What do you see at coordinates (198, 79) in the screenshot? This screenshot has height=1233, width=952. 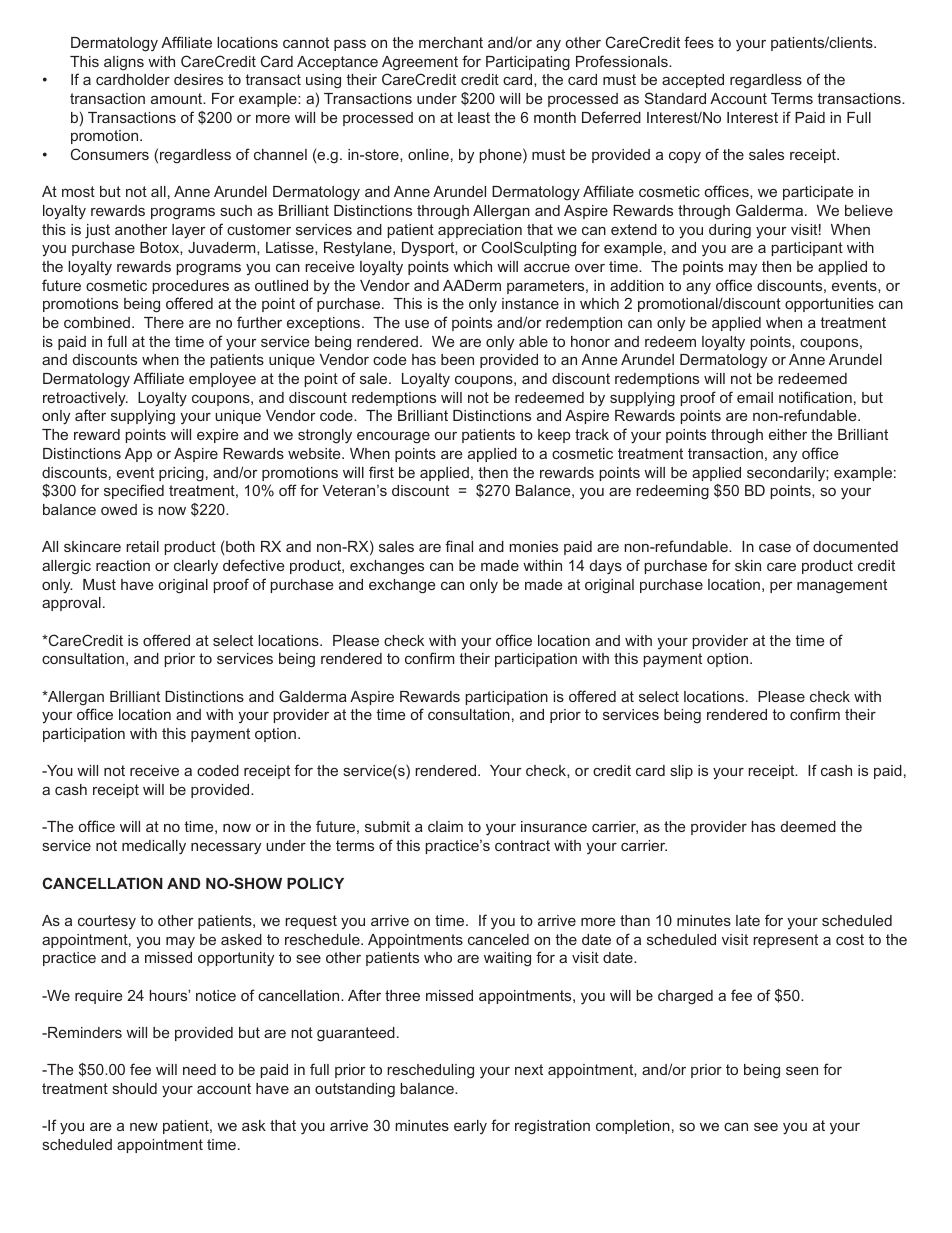 I see `desires` at bounding box center [198, 79].
